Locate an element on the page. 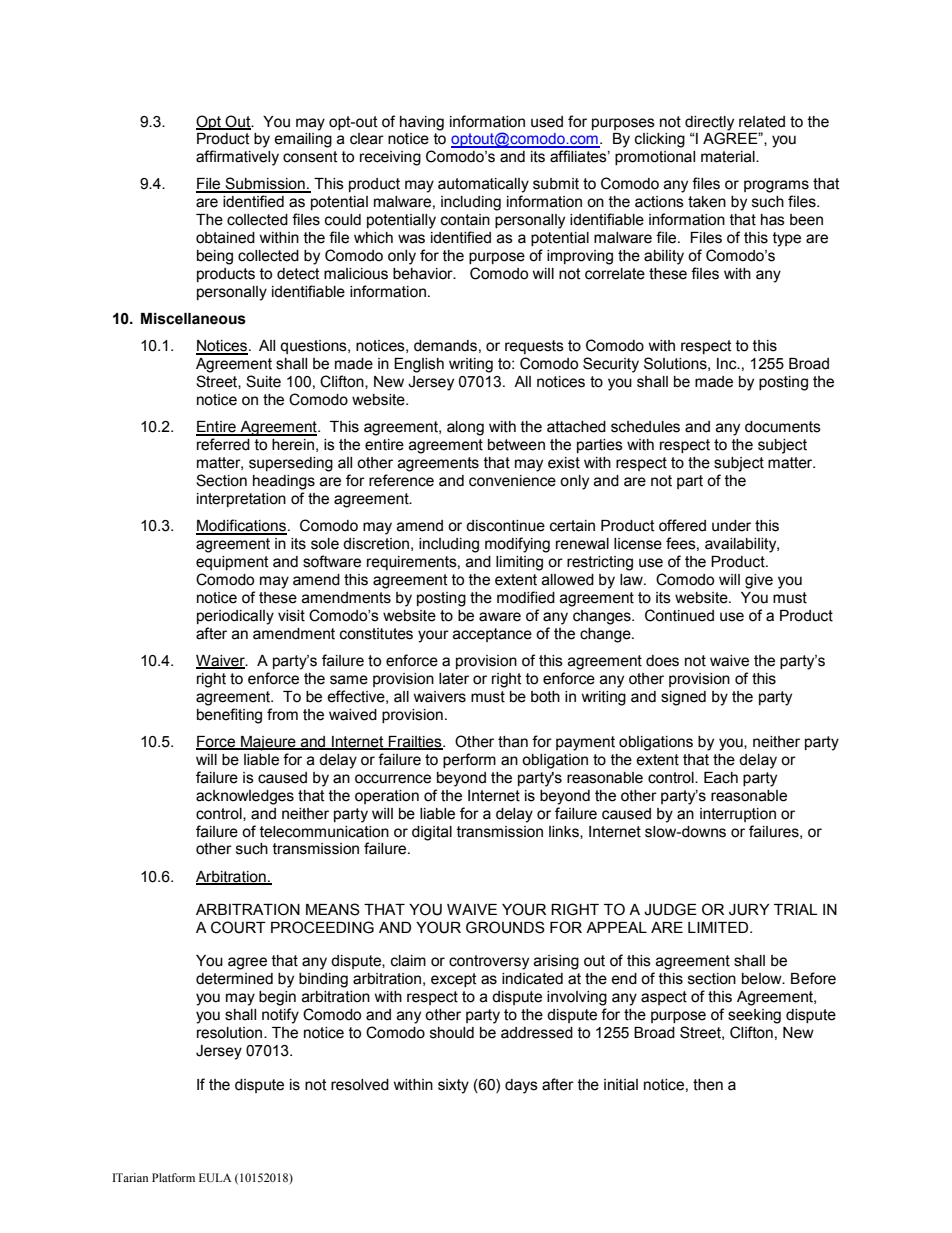 The width and height of the document is (952, 1233). digital is located at coordinates (432, 833).
